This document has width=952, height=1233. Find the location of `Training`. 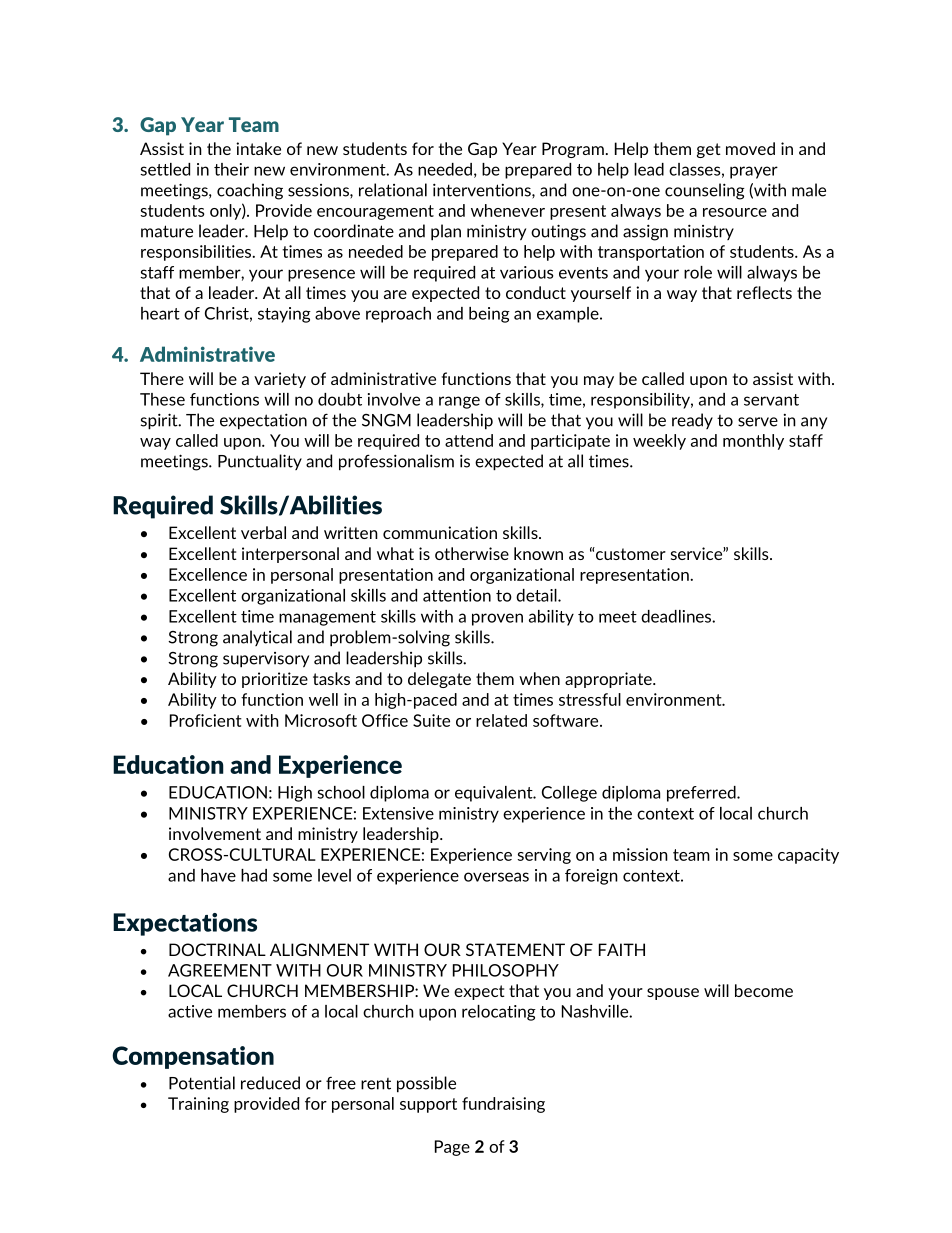

Training is located at coordinates (198, 1105).
